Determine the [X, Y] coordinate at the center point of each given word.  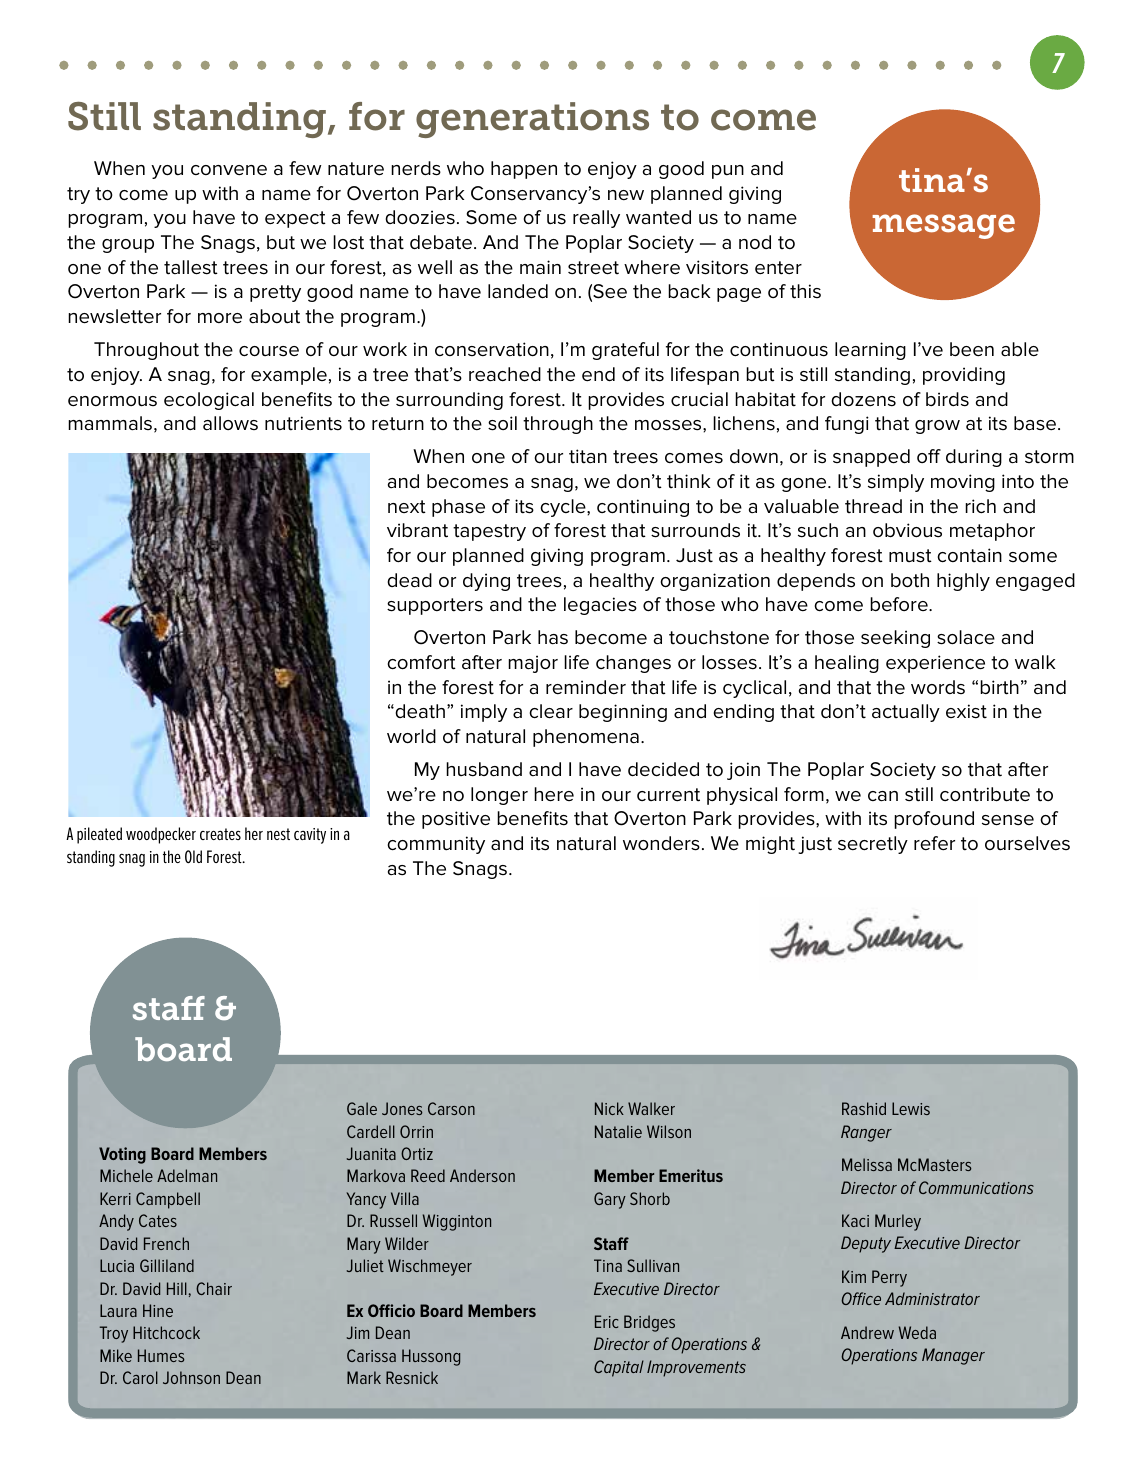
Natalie [618, 1131]
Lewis [911, 1108]
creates [220, 834]
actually [906, 713]
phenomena [586, 738]
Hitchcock [166, 1332]
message [943, 226]
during [974, 458]
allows [230, 423]
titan [588, 456]
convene [229, 170]
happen [524, 170]
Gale [362, 1108]
